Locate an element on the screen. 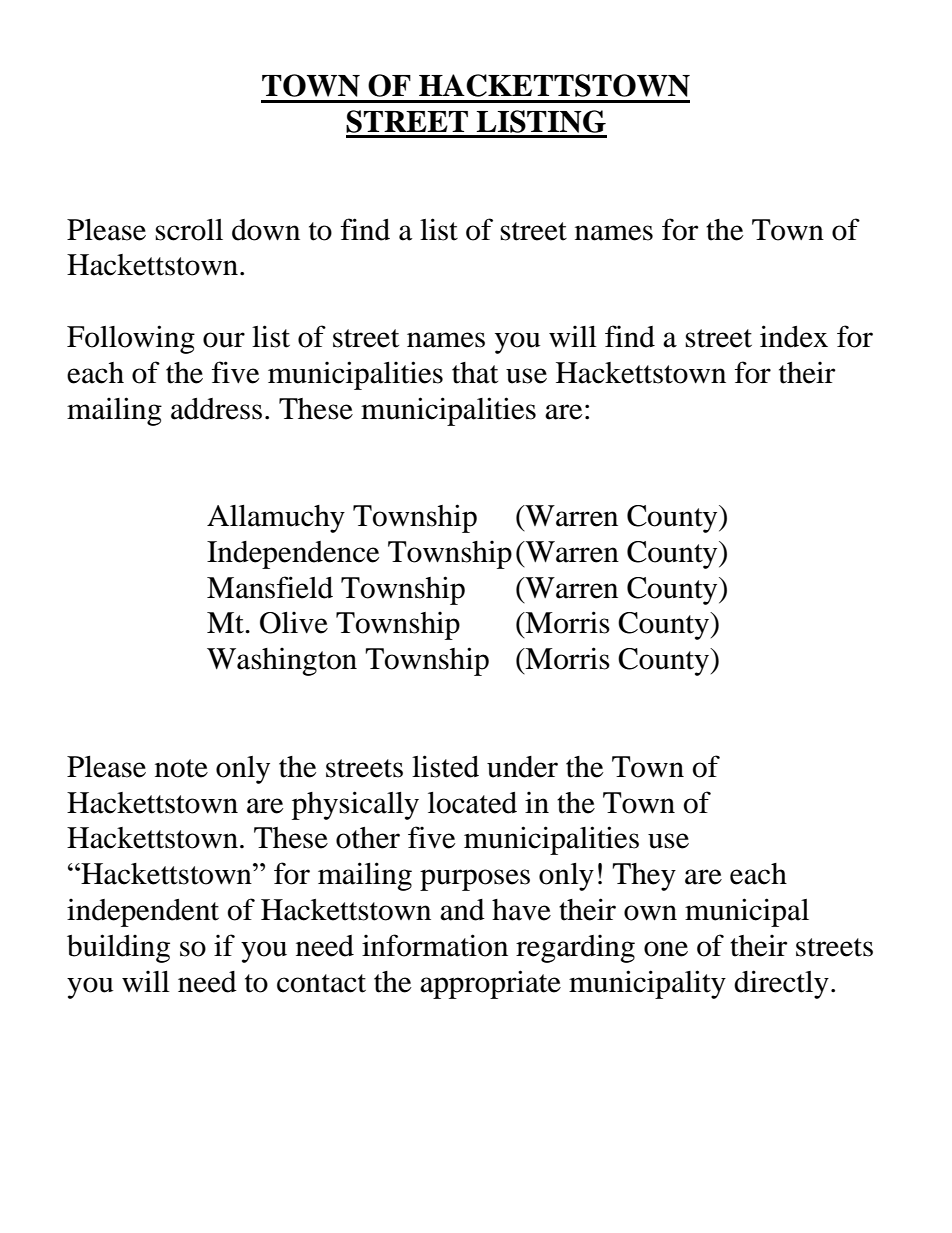 Image resolution: width=952 pixels, height=1233 pixels. scroll is located at coordinates (189, 230).
